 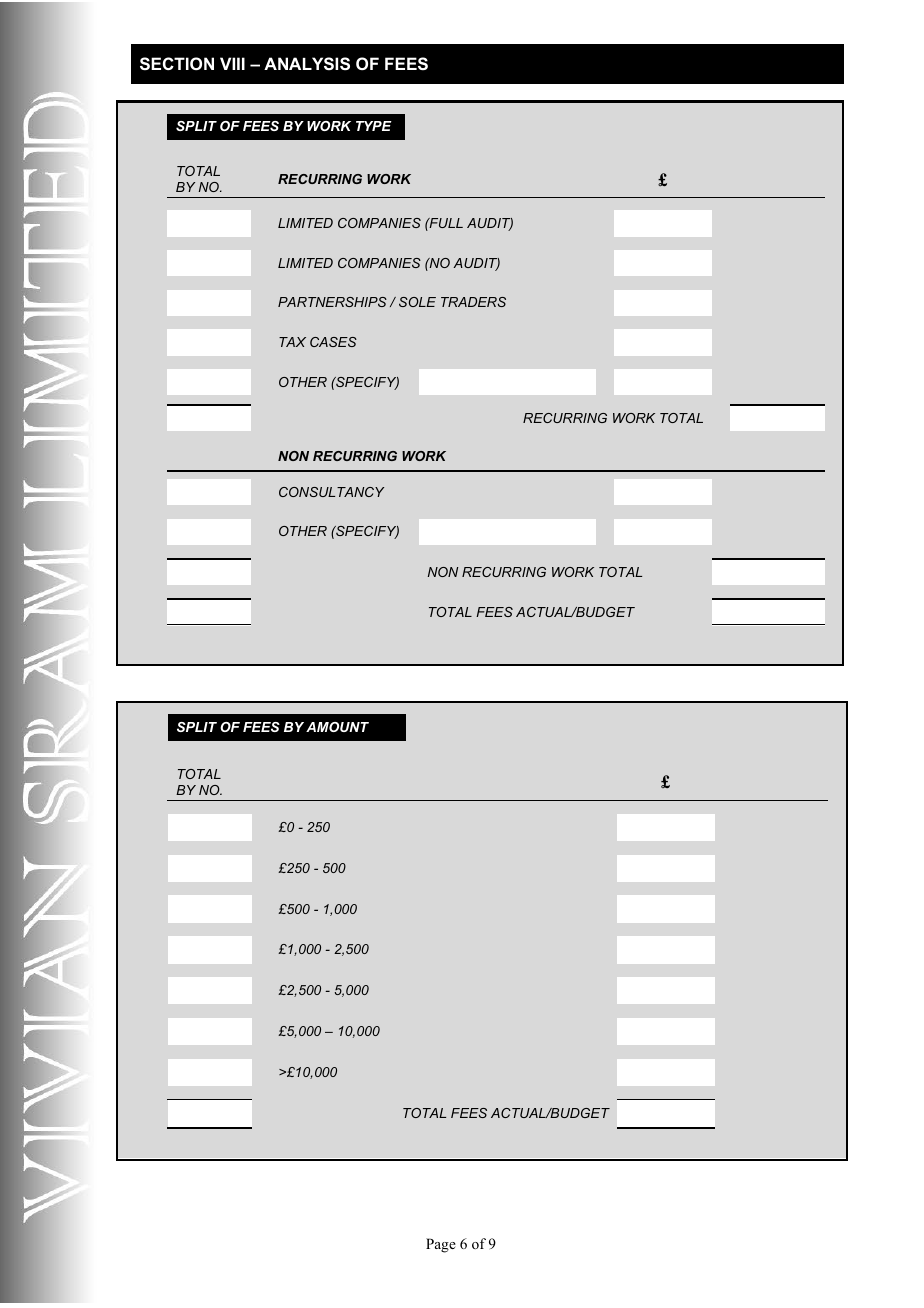 What do you see at coordinates (331, 492) in the page?
I see `CONSULTANCY` at bounding box center [331, 492].
